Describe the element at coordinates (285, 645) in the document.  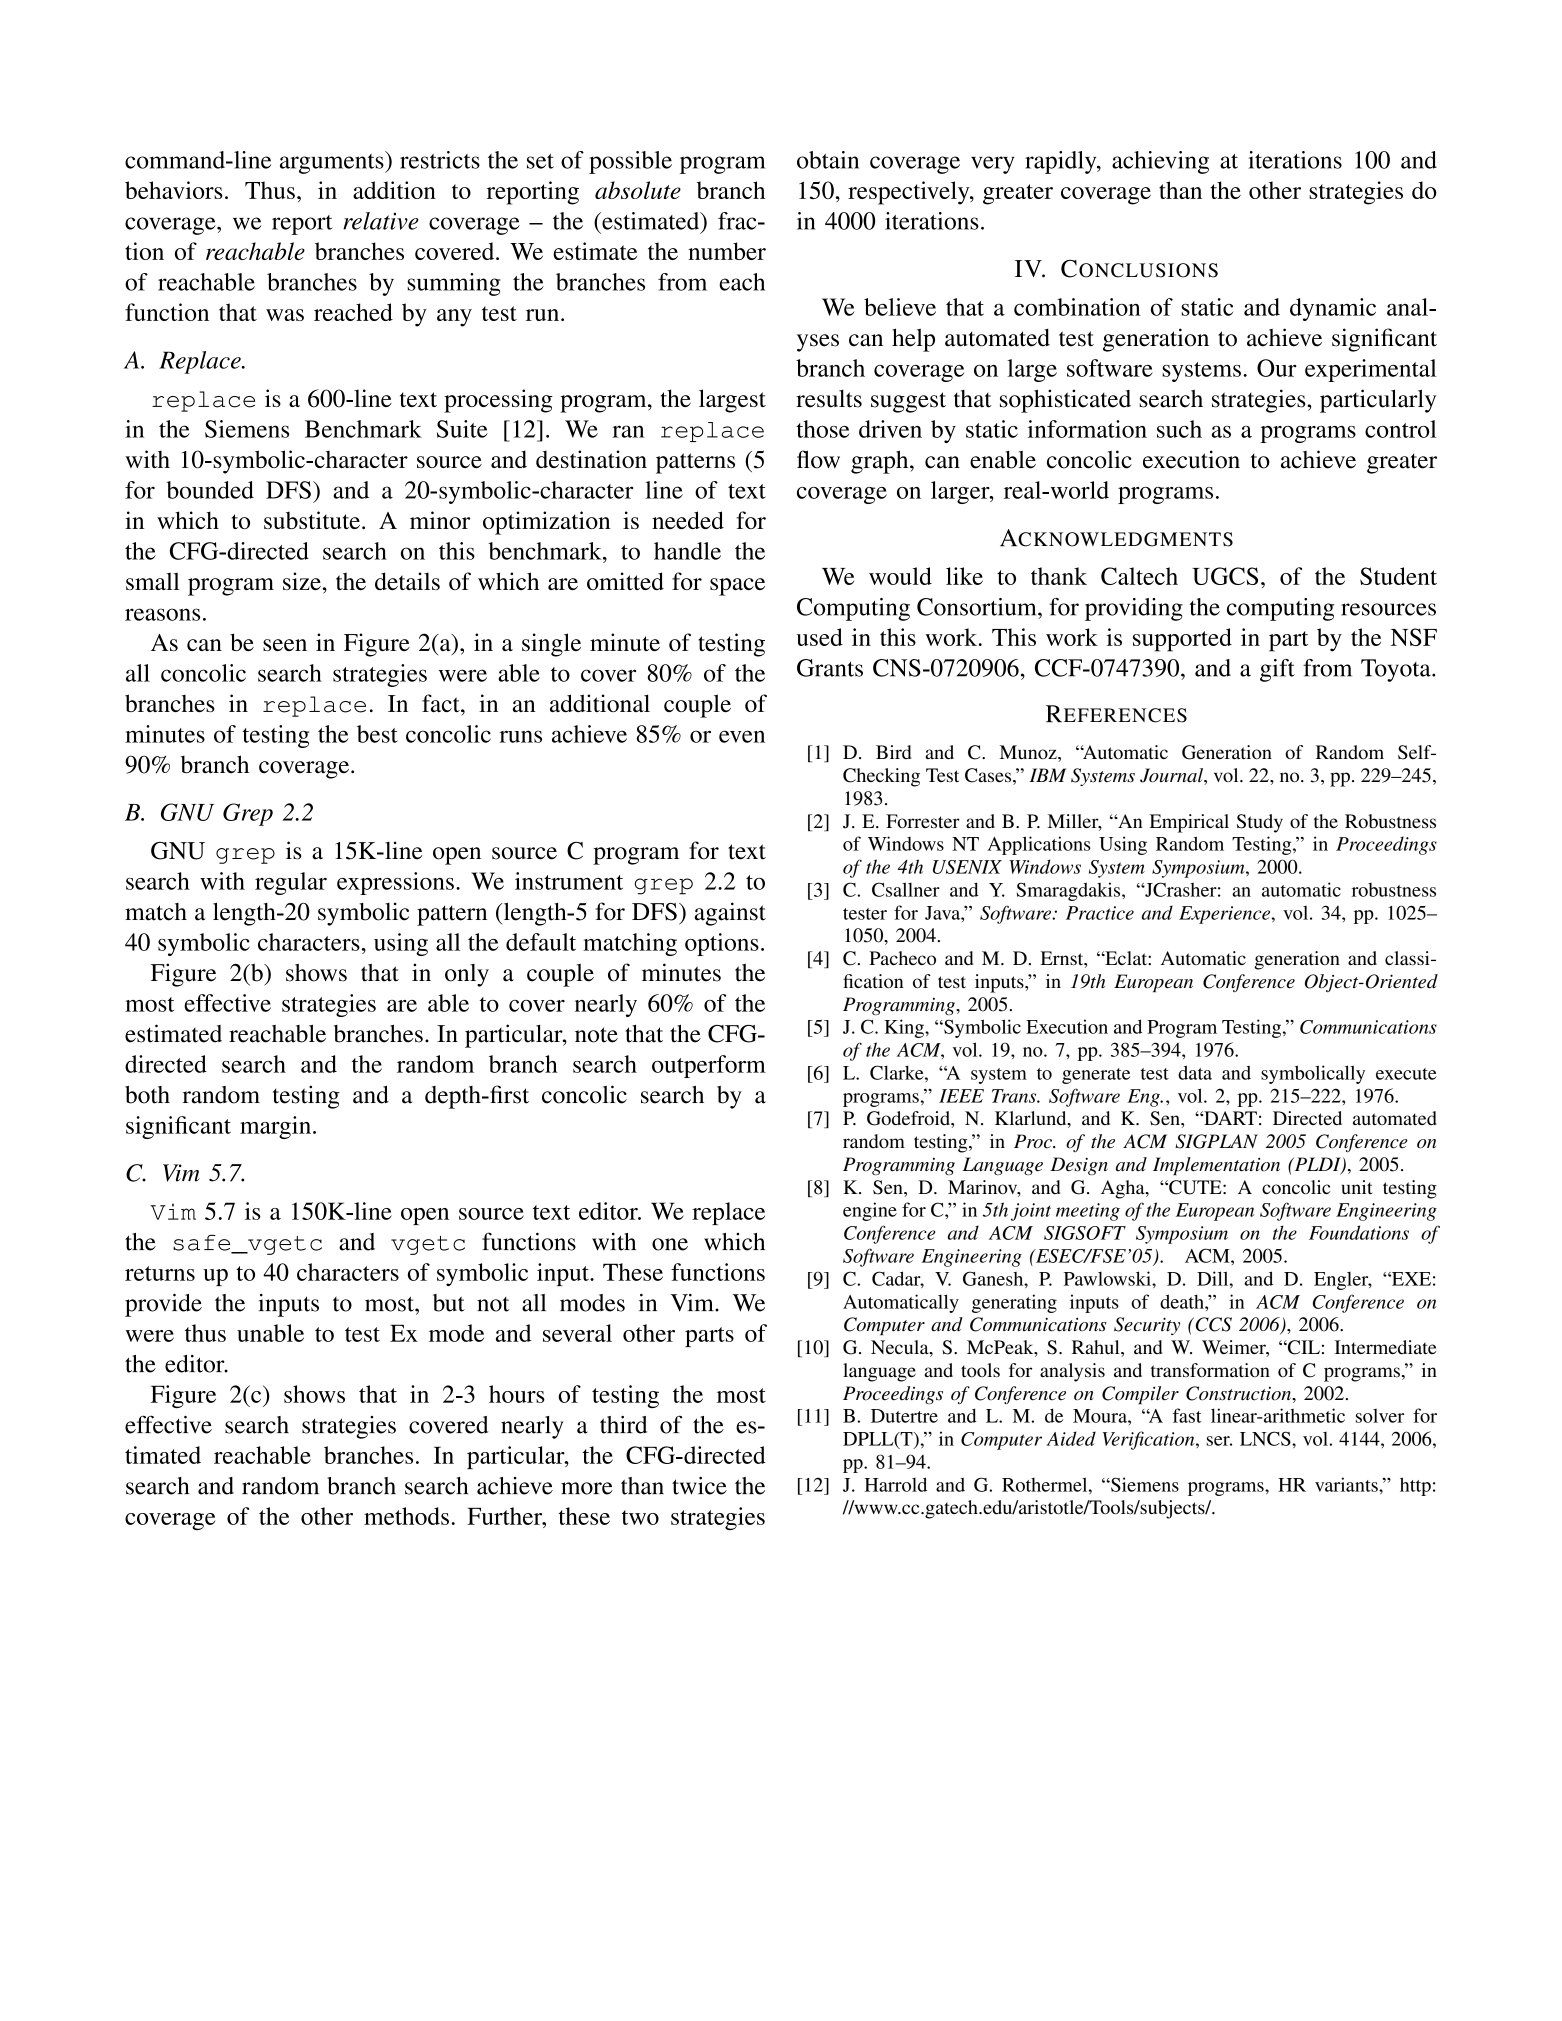
I see `seen` at that location.
